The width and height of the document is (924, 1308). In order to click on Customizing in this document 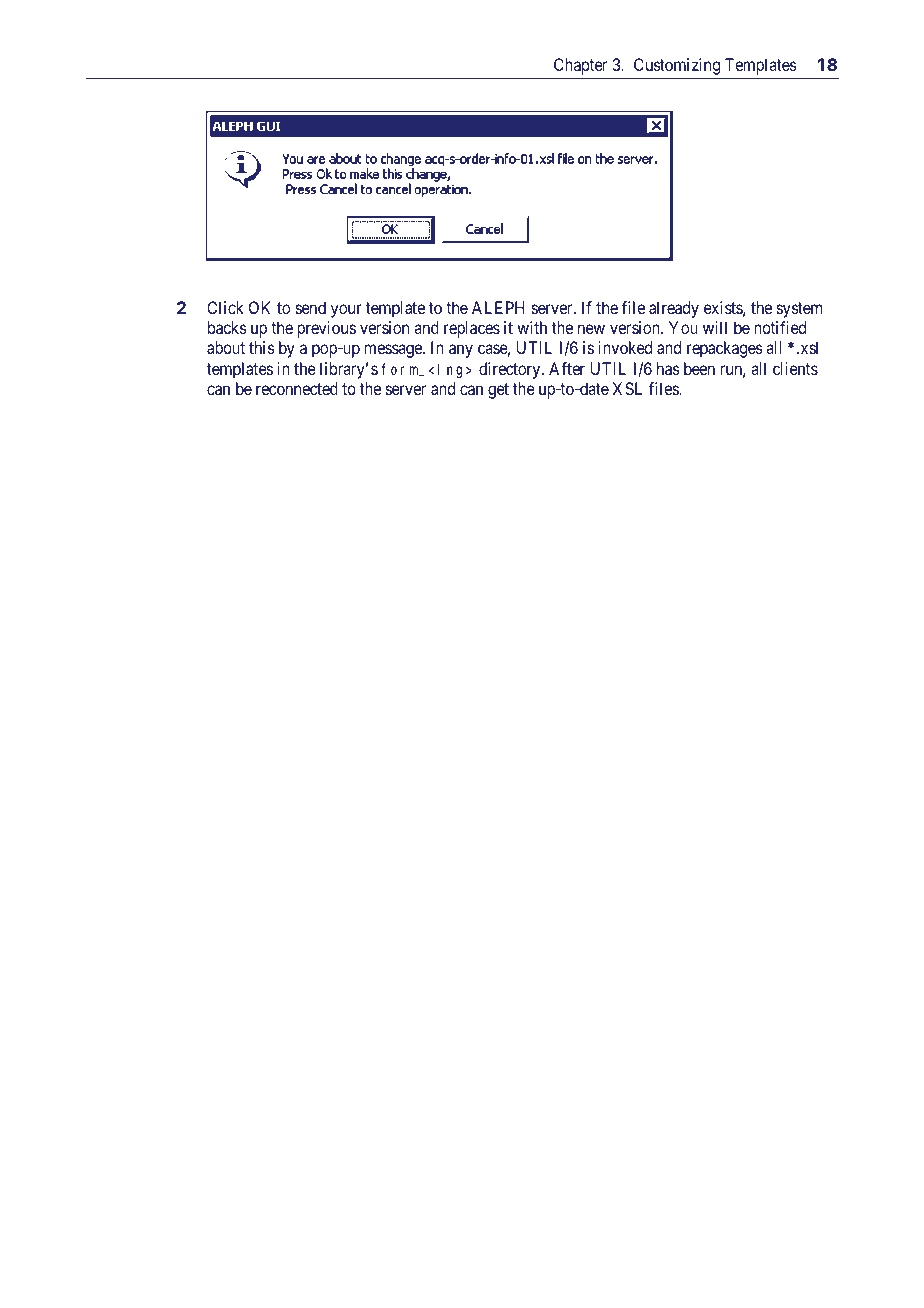, I will do `click(677, 66)`.
